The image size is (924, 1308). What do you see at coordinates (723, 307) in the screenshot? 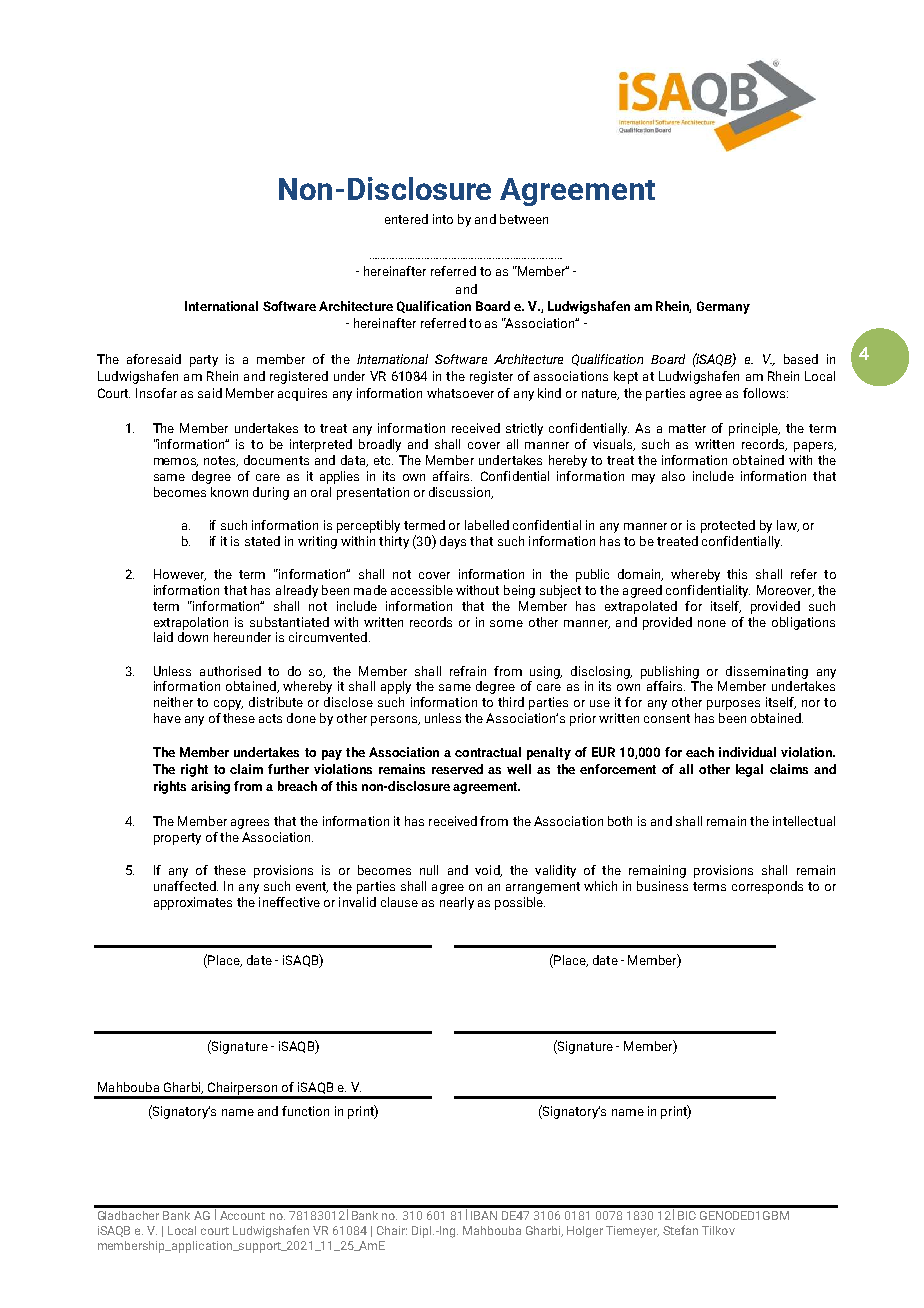
I see `Germany` at bounding box center [723, 307].
